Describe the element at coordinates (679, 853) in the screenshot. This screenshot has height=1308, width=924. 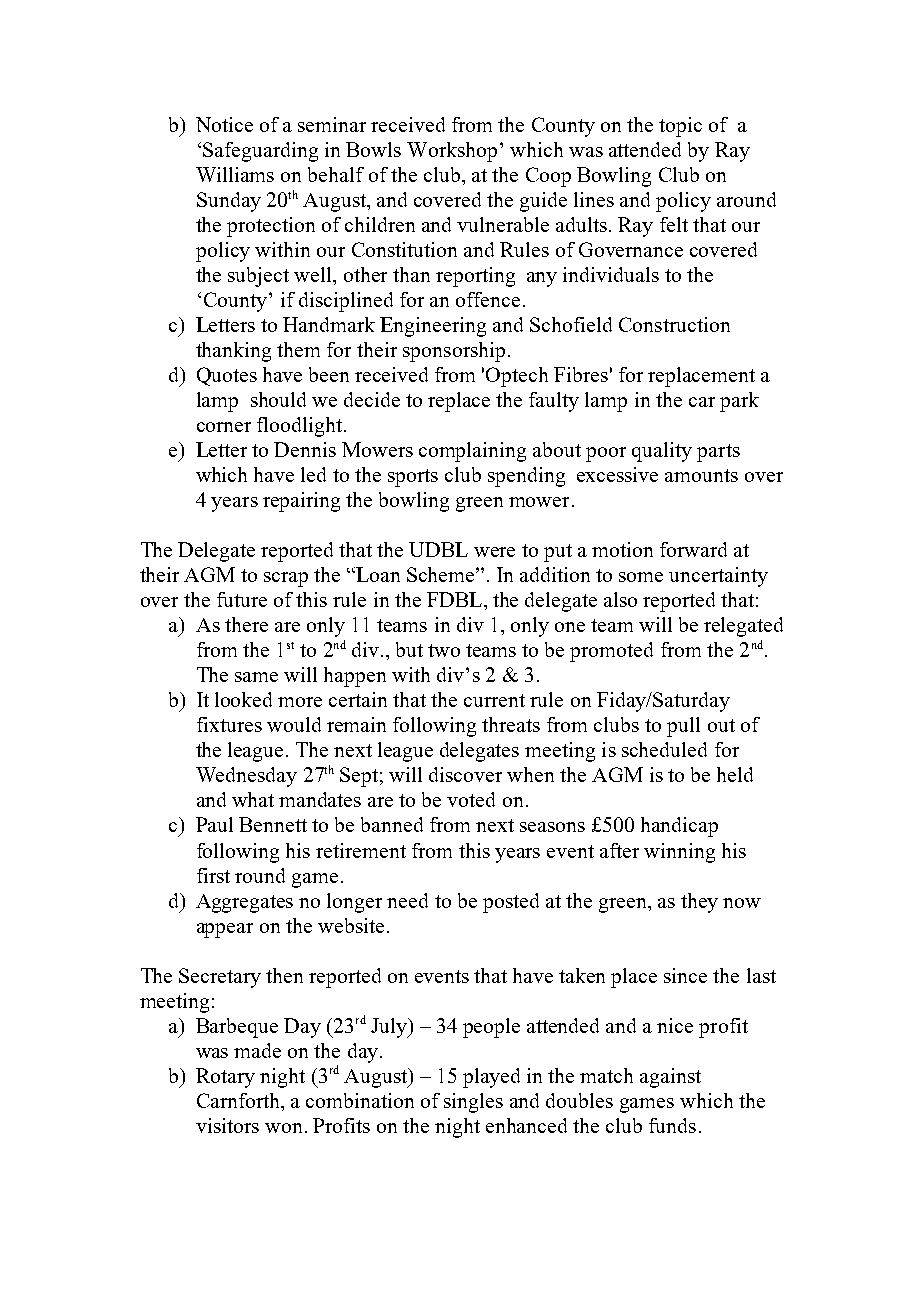
I see `winning` at that location.
